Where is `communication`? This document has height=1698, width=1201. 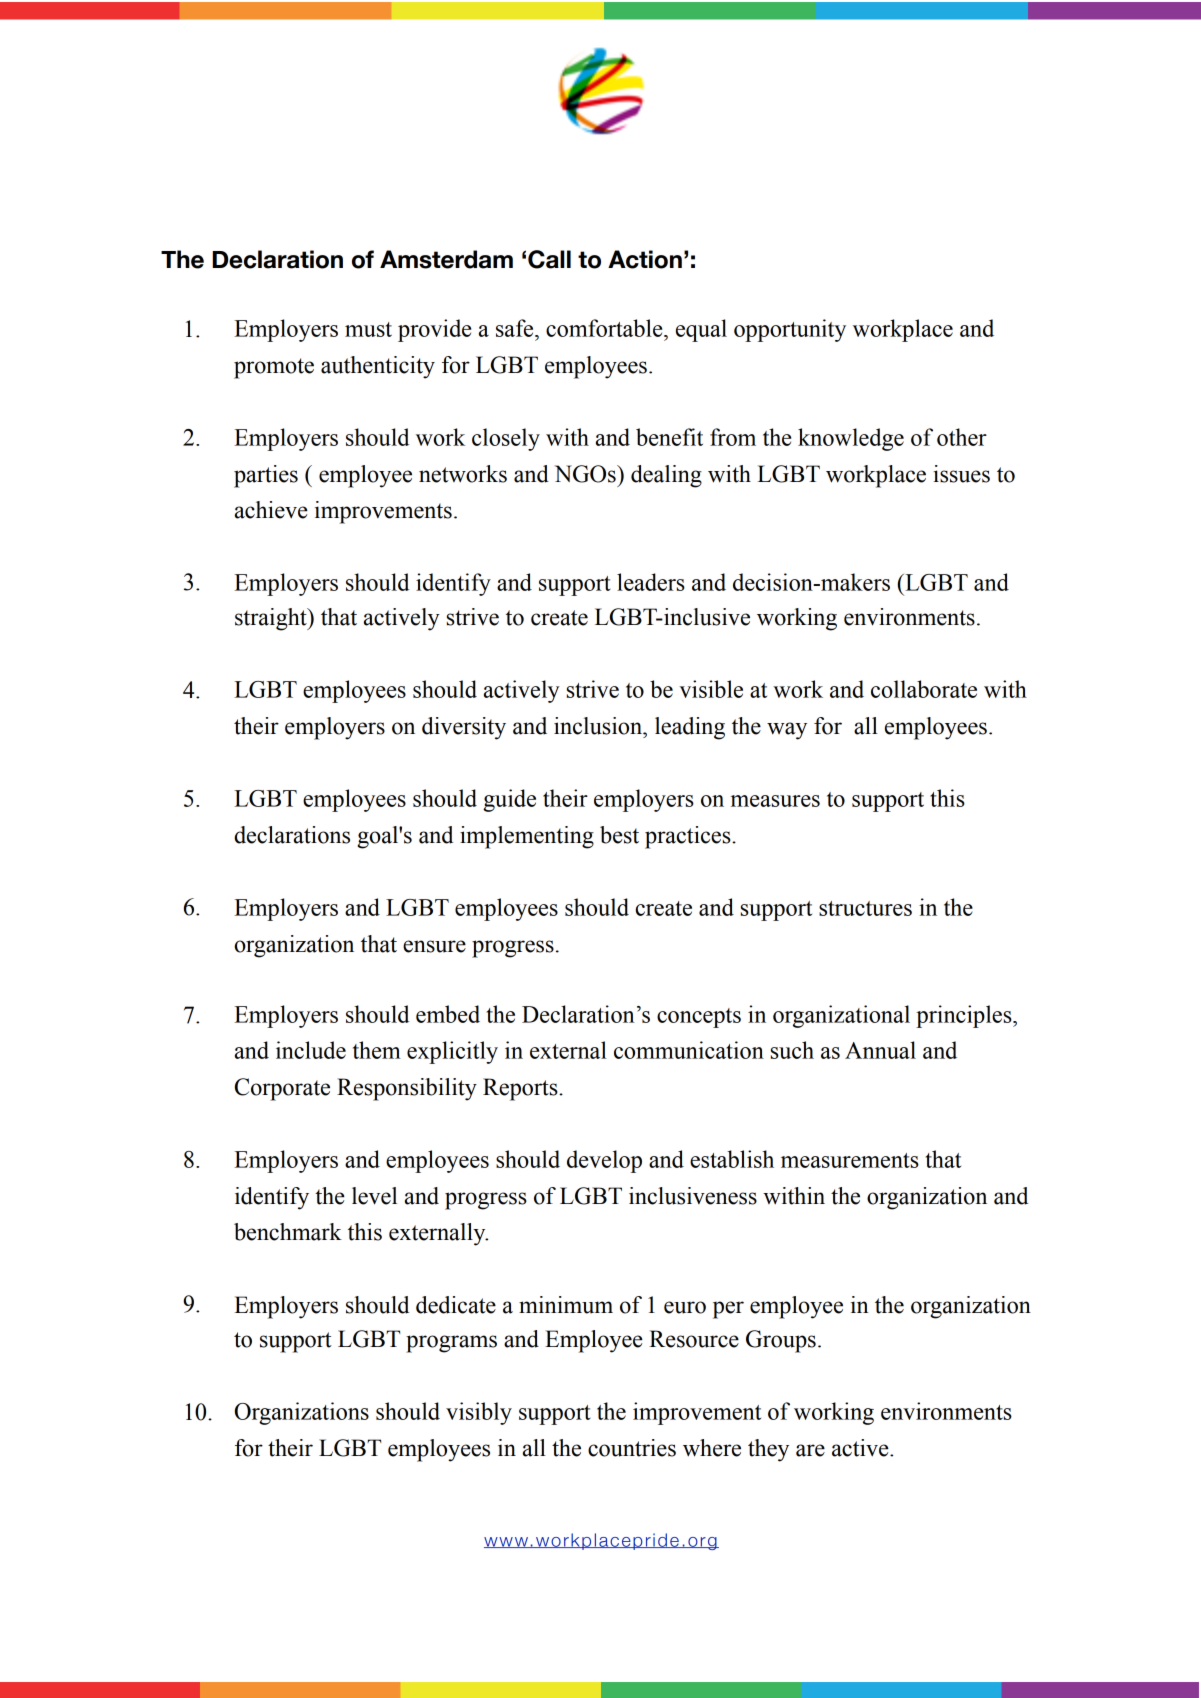
communication is located at coordinates (689, 1050).
